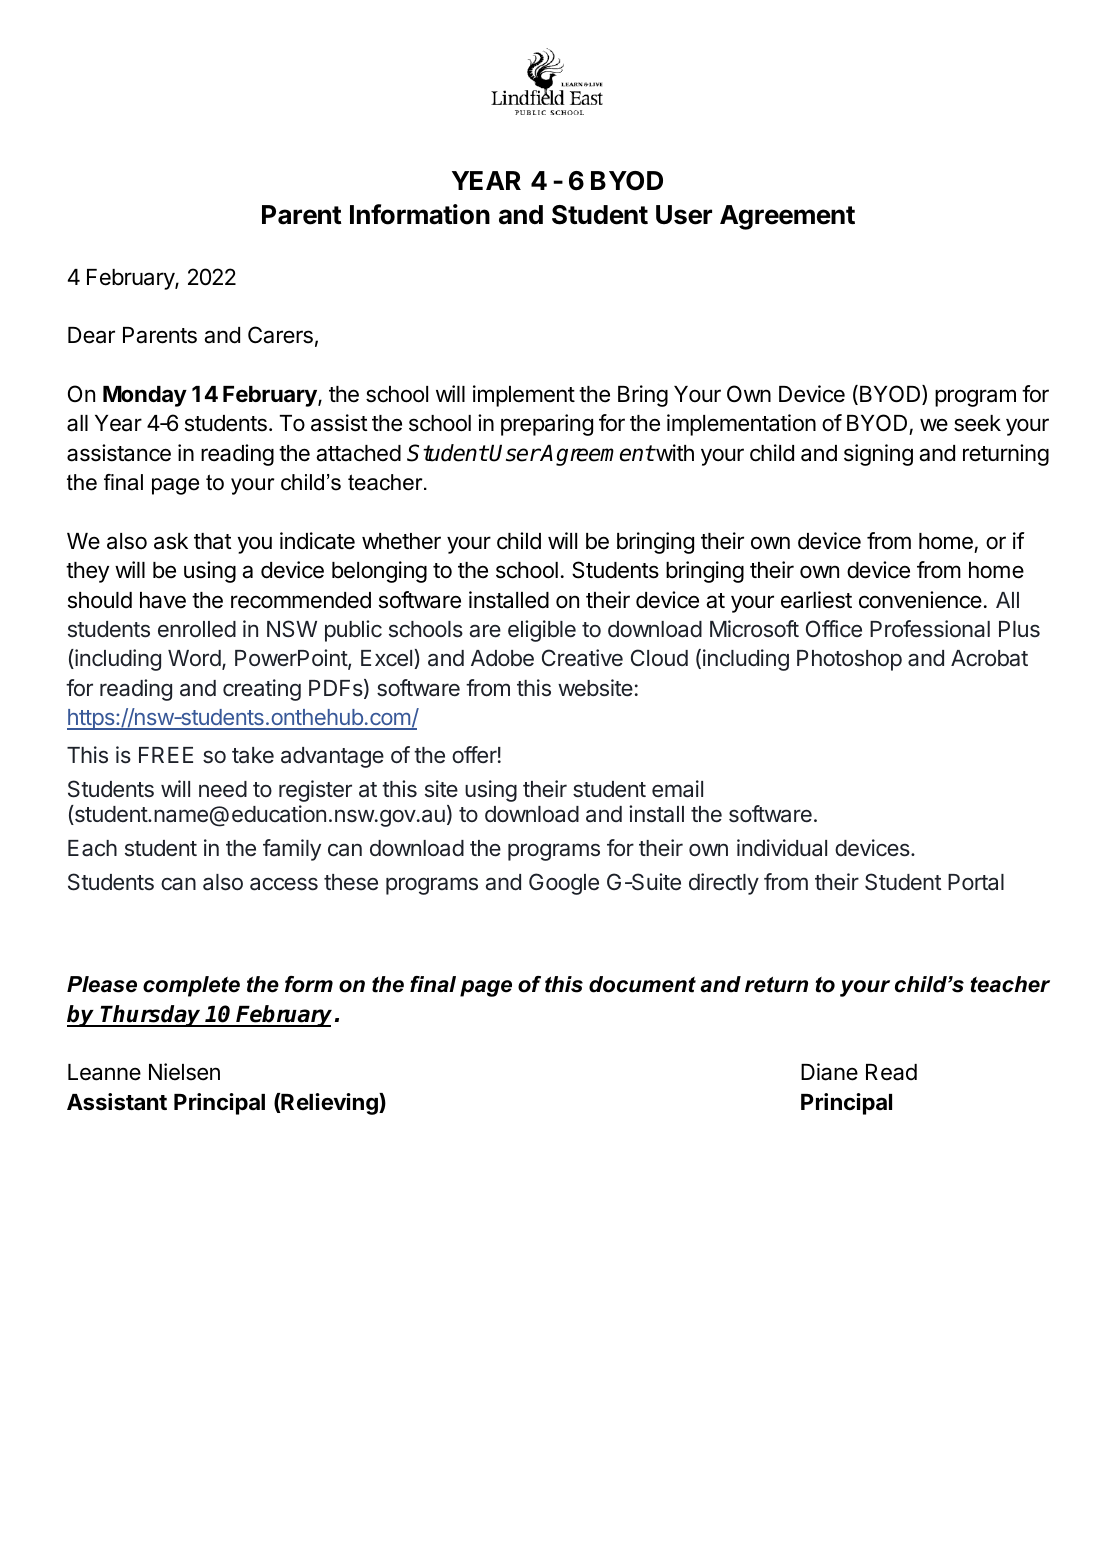  I want to click on have, so click(163, 600).
